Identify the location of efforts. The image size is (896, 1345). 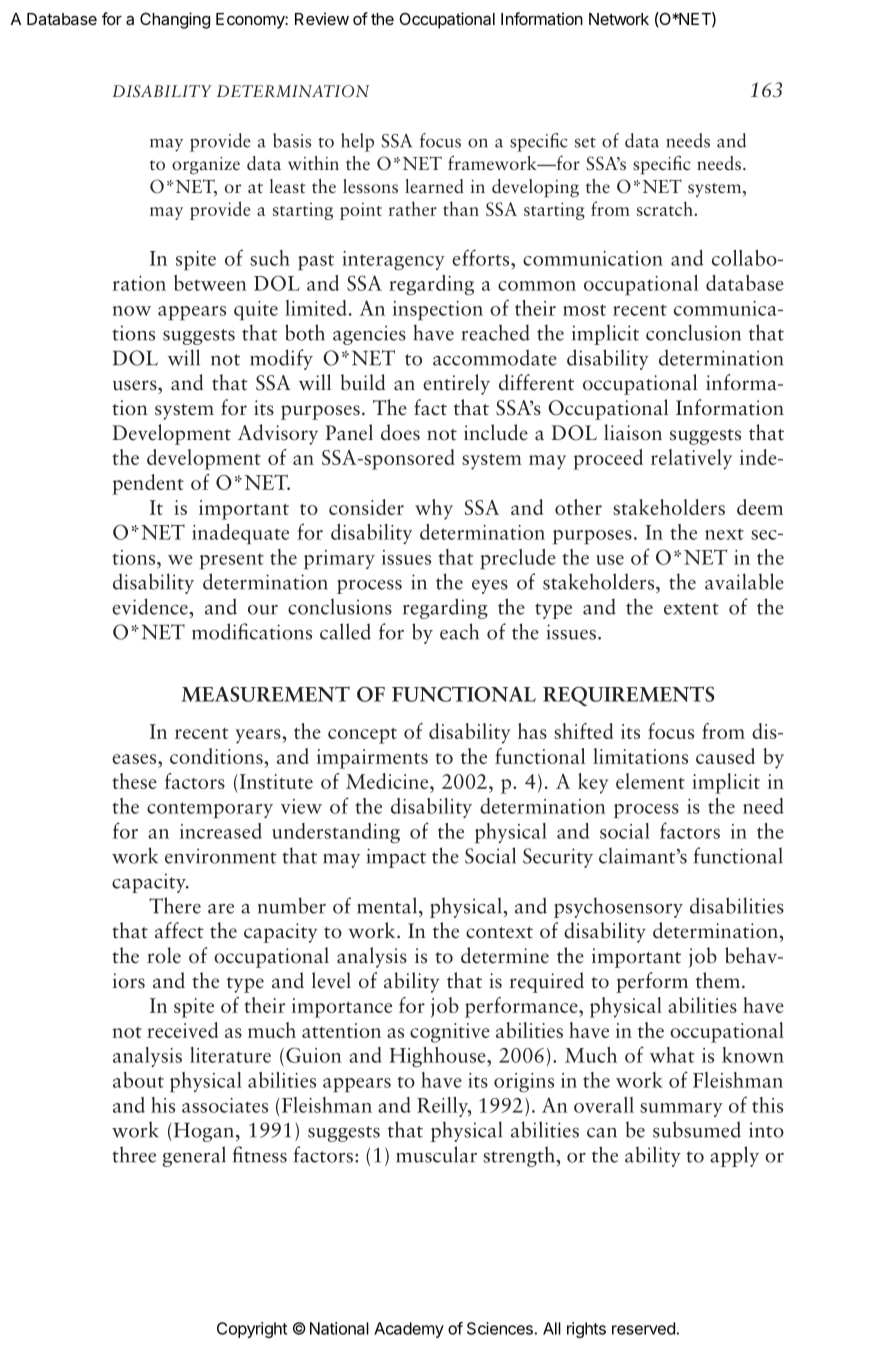
(482, 257).
